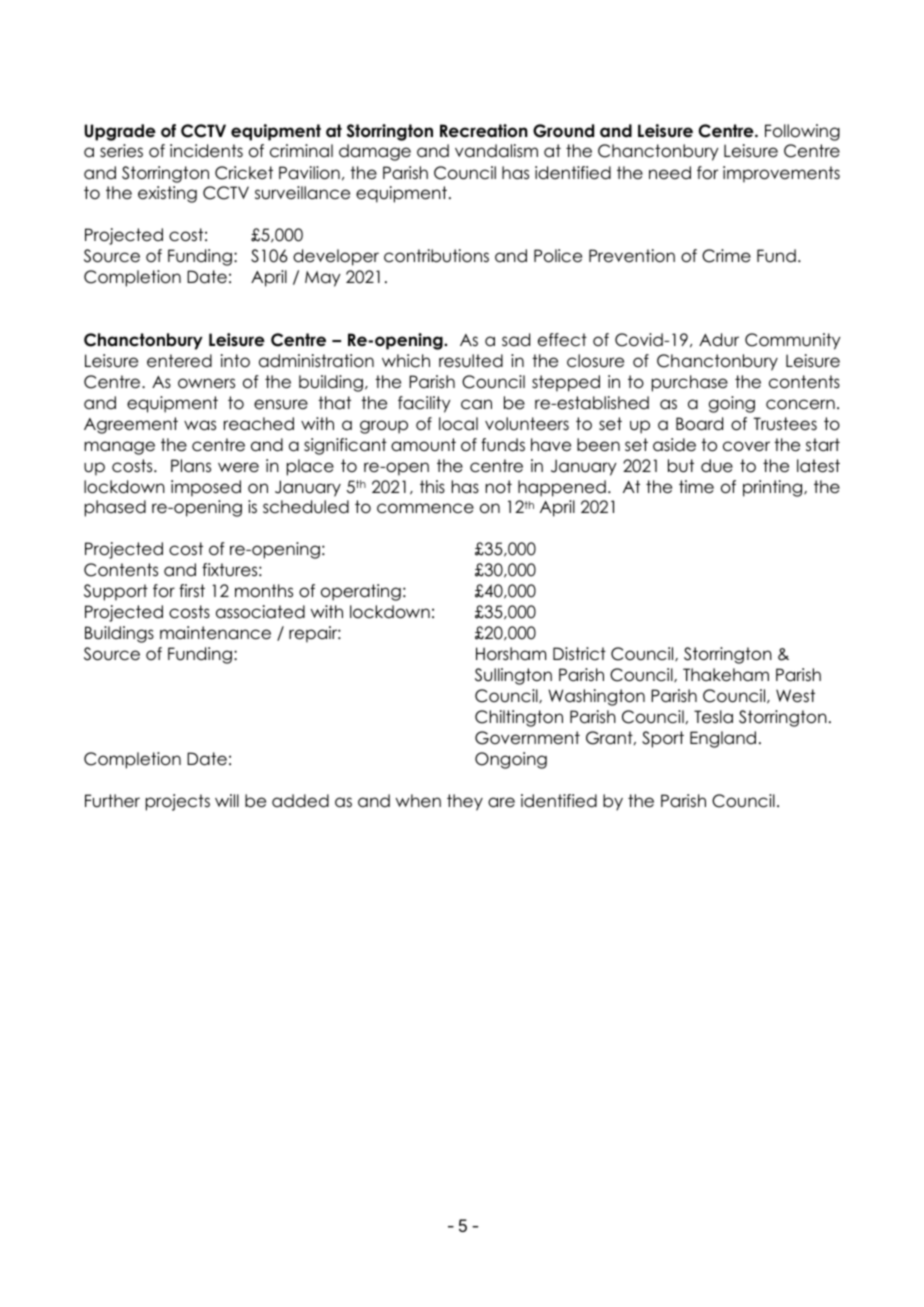 This image has height=1307, width=924. Describe the element at coordinates (781, 174) in the image. I see `improvements` at that location.
